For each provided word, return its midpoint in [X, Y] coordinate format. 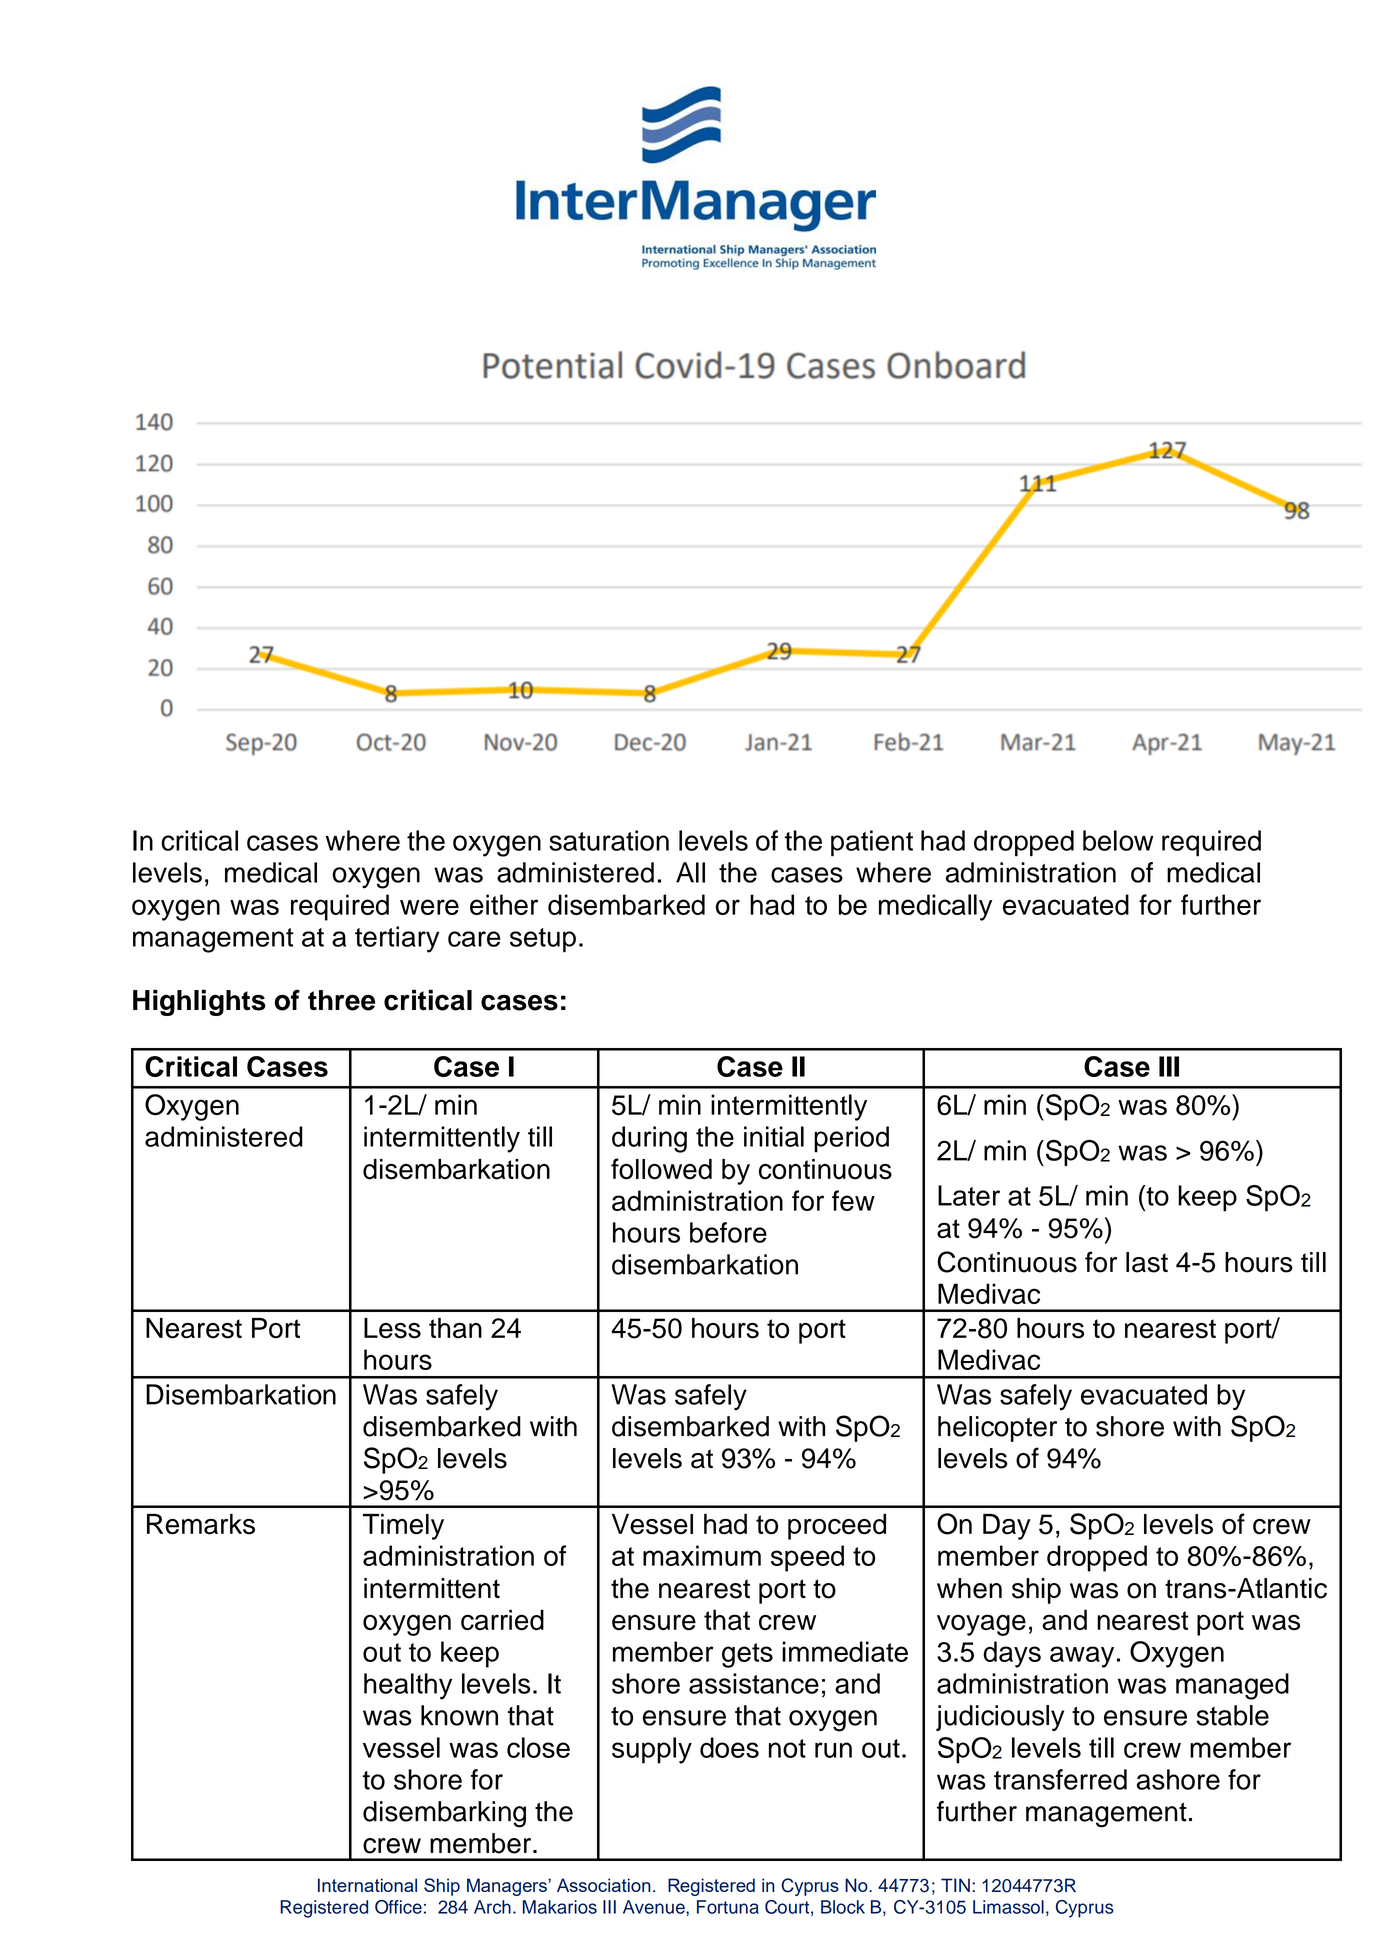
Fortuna [728, 1907]
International [367, 1885]
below [1118, 840]
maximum [702, 1555]
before [728, 1232]
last [1147, 1262]
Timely [403, 1527]
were [429, 907]
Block [843, 1907]
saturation [609, 840]
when [969, 1588]
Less [392, 1328]
